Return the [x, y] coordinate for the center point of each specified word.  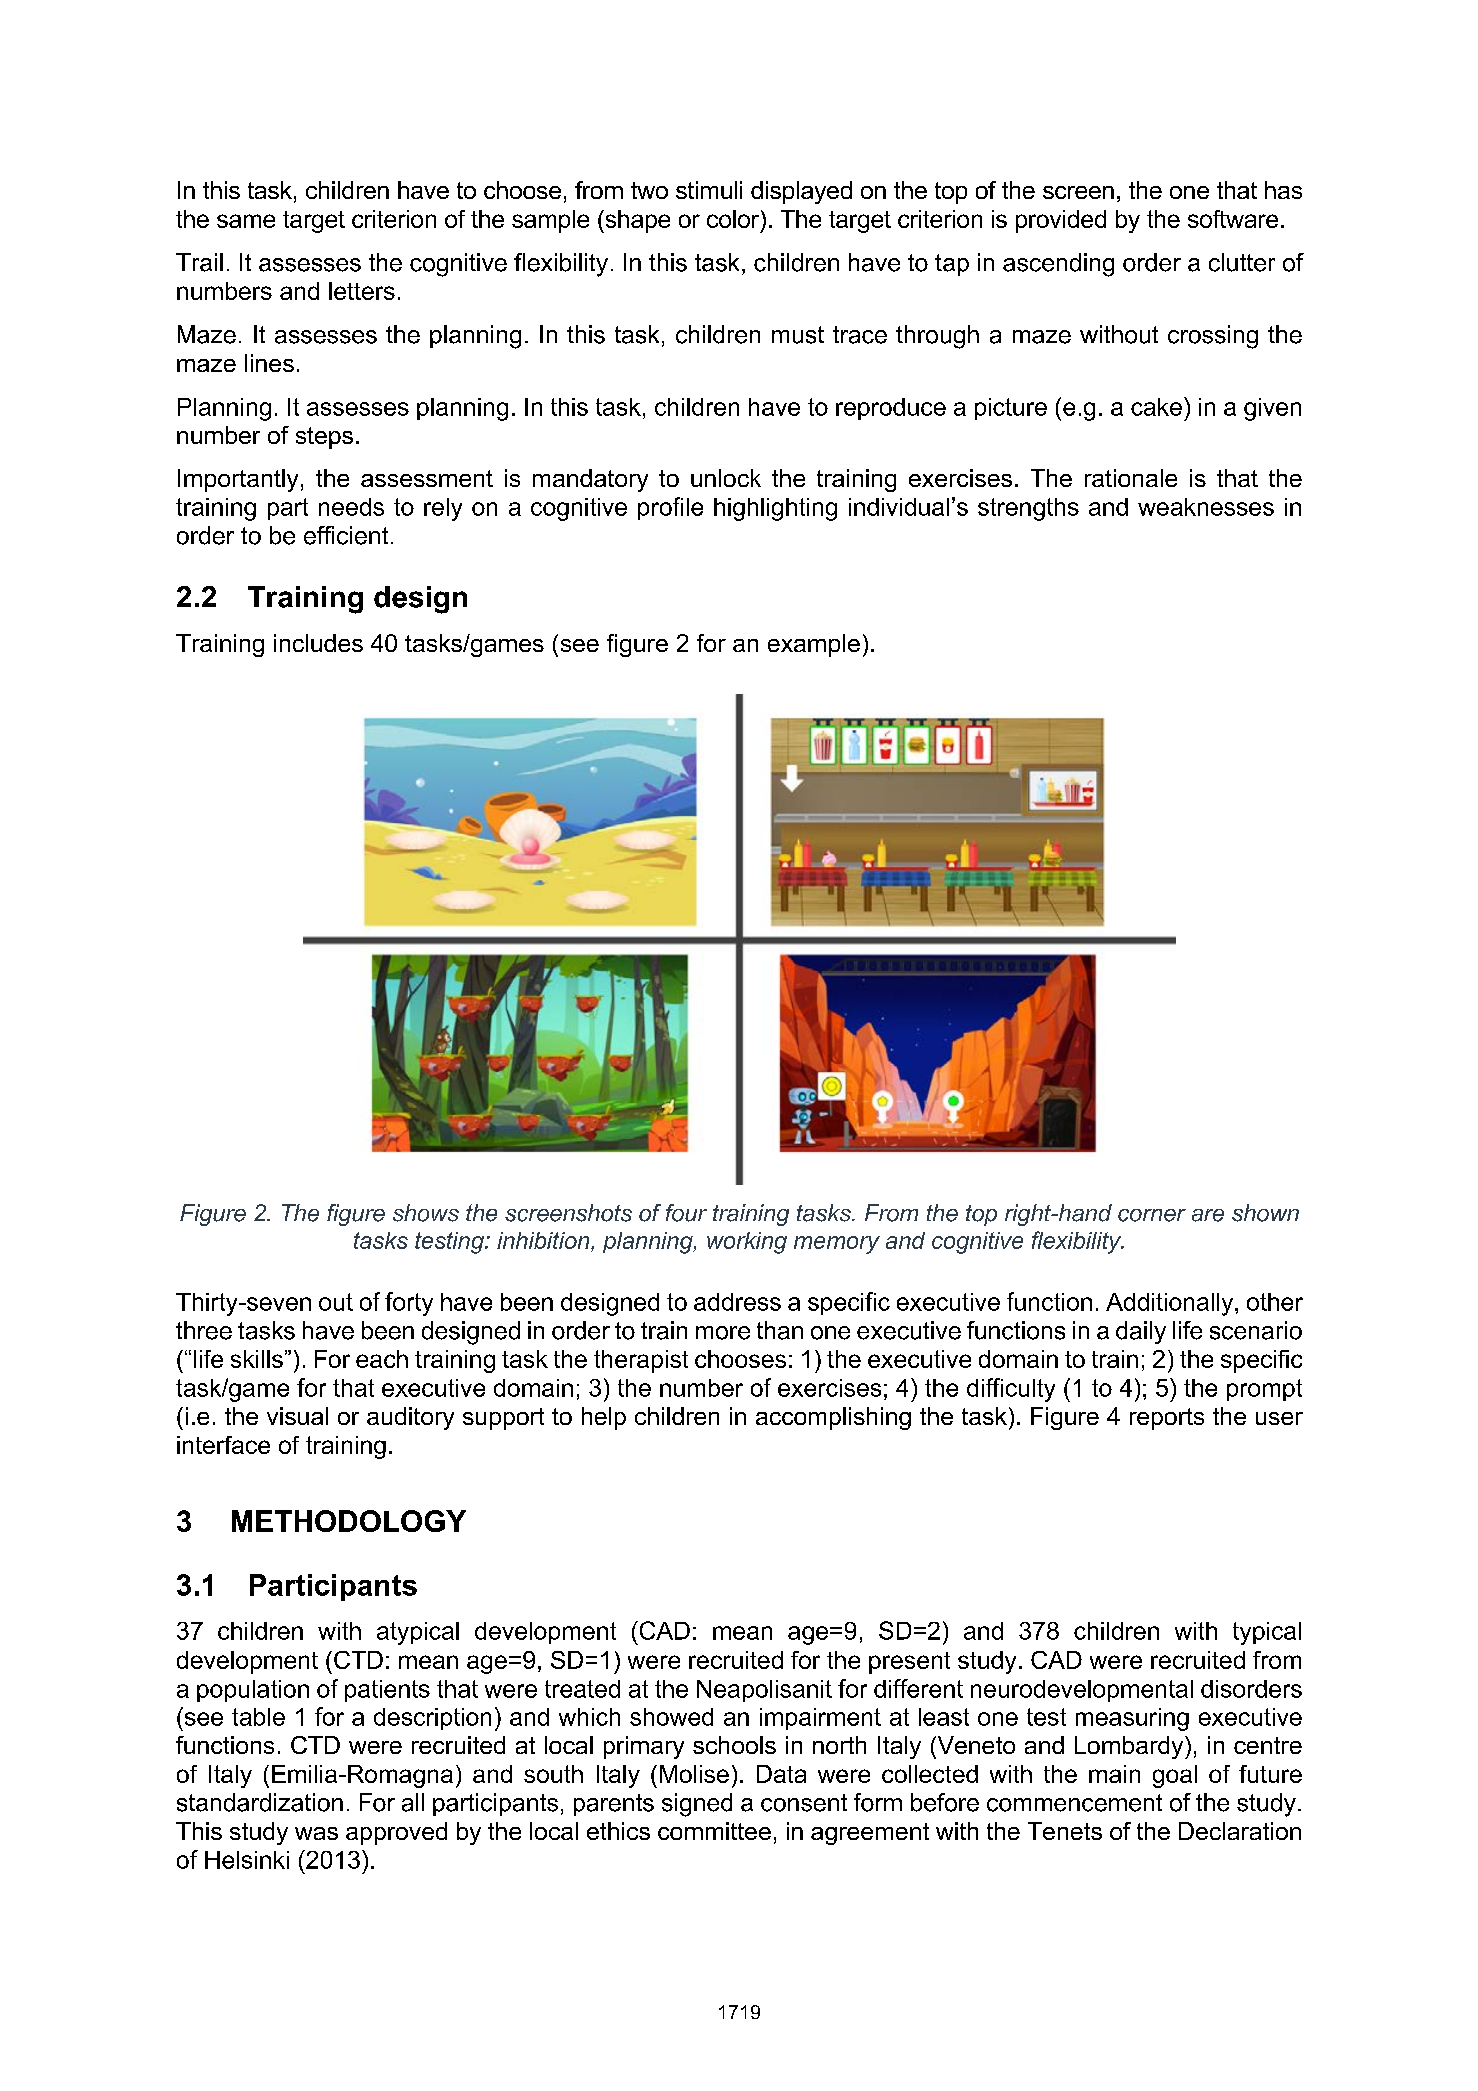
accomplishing [833, 1418]
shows [426, 1213]
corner [1152, 1215]
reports [1167, 1419]
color [734, 219]
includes [318, 643]
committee [714, 1831]
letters [362, 291]
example [814, 645]
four [686, 1213]
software [1233, 219]
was [316, 1833]
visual [297, 1416]
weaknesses [1206, 507]
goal [1175, 1776]
